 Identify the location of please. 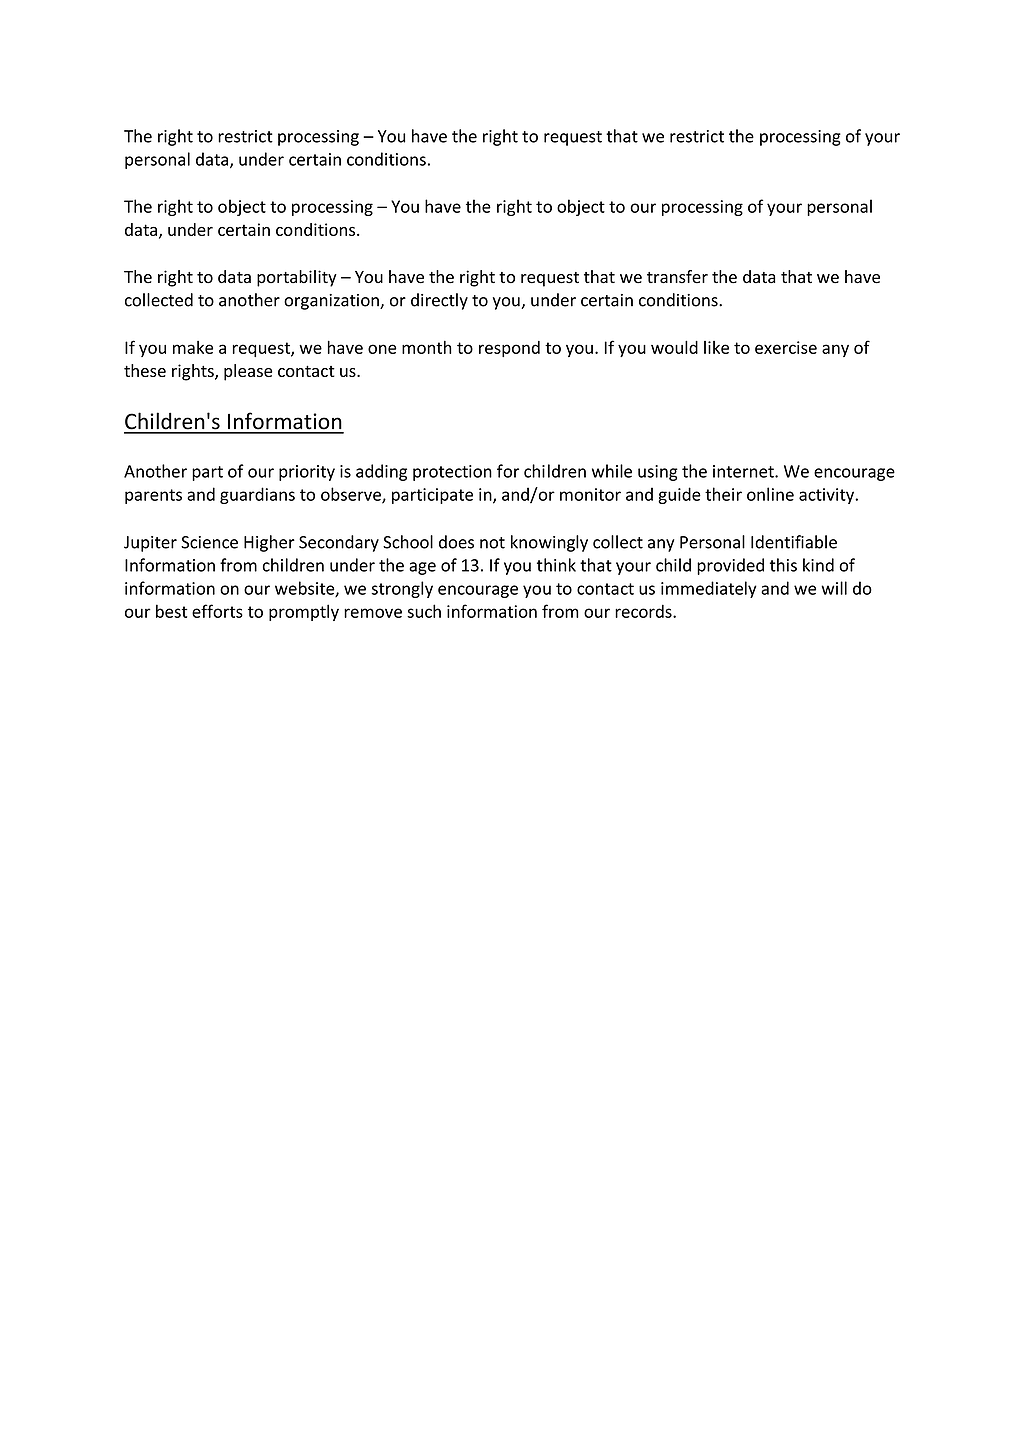
(248, 372).
